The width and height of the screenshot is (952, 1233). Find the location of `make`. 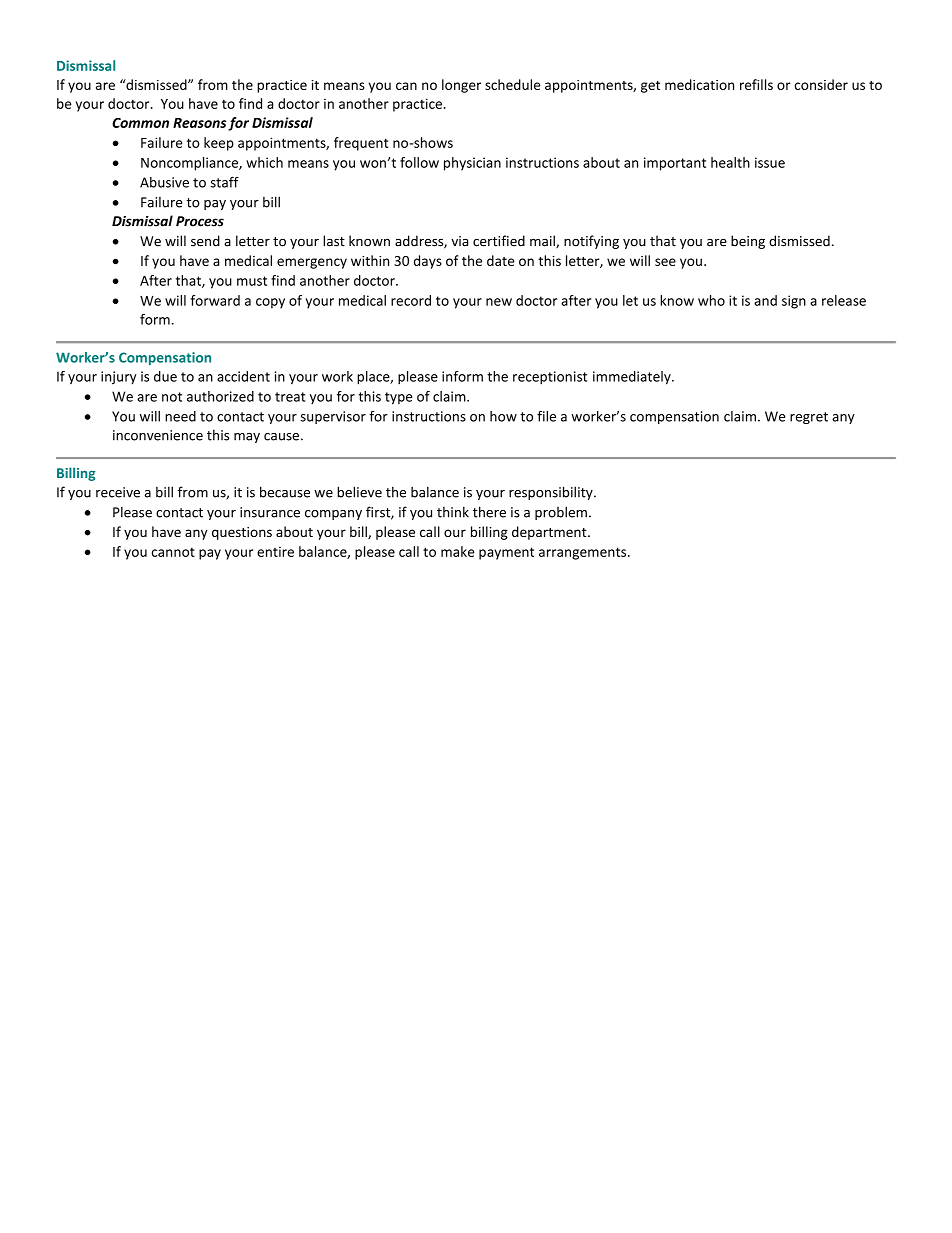

make is located at coordinates (458, 551).
